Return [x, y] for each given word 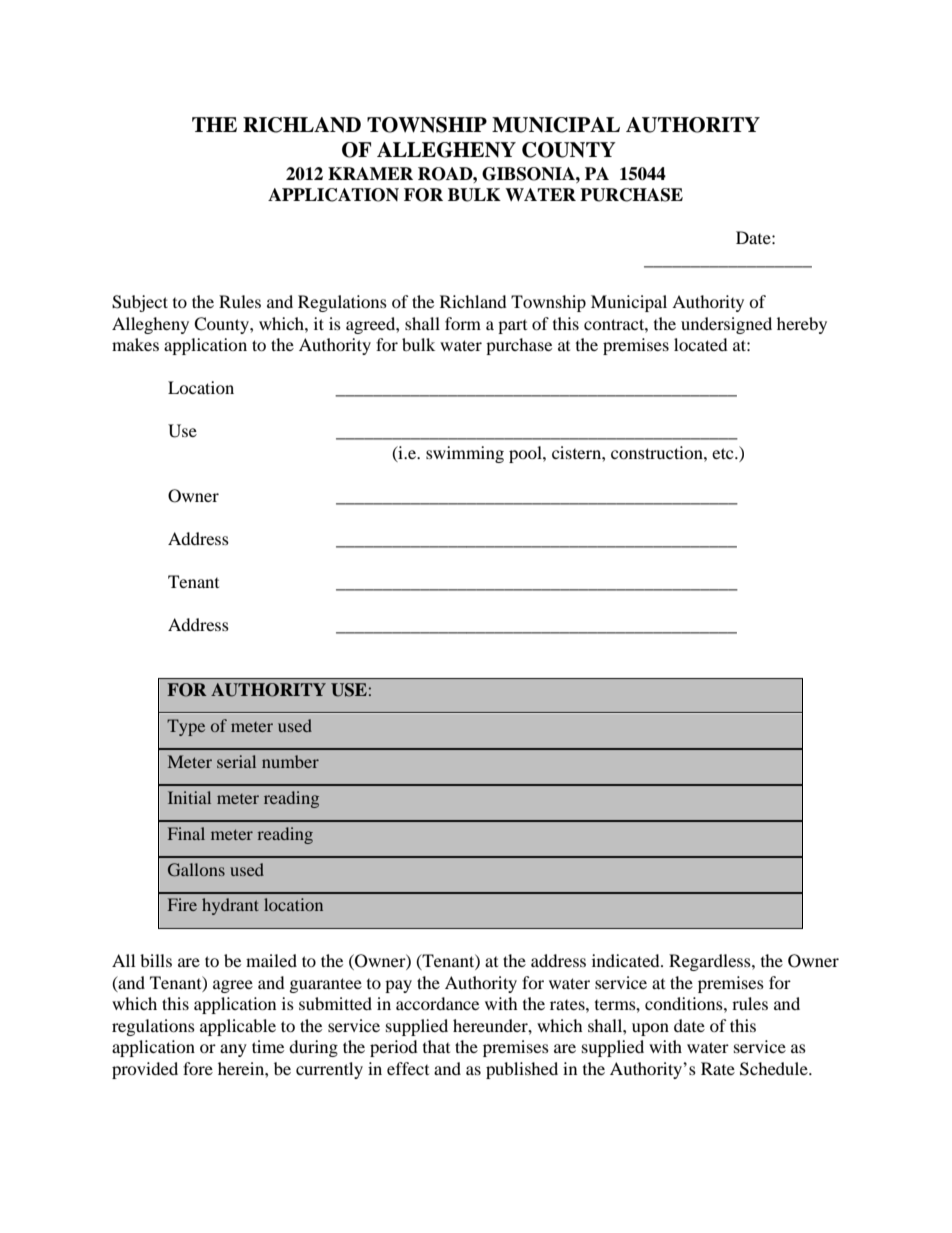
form [463, 323]
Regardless [711, 962]
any [233, 1050]
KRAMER [370, 173]
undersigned [726, 325]
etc [724, 453]
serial [236, 761]
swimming [465, 454]
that [436, 1046]
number [290, 761]
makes [135, 344]
